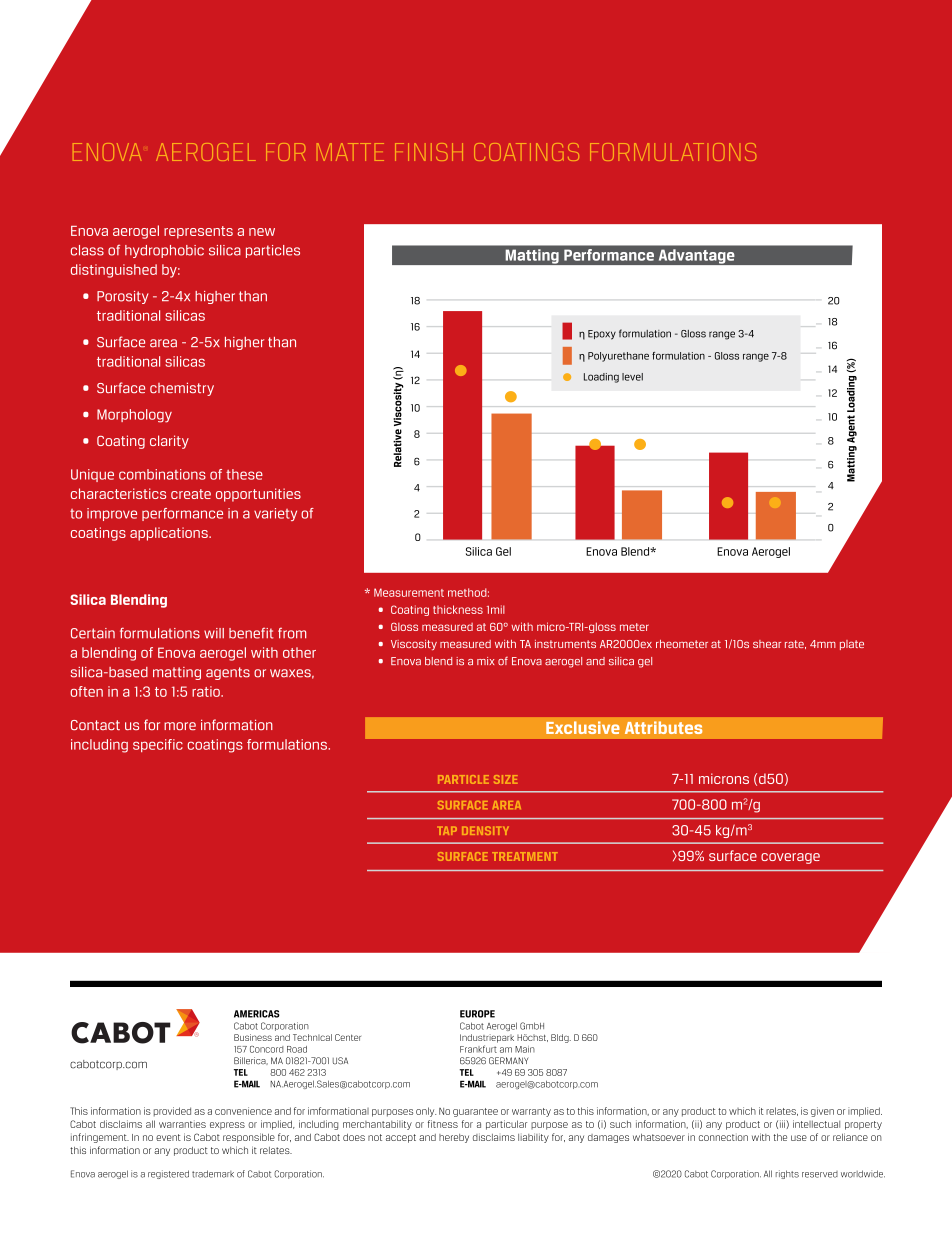 The height and width of the document is (1233, 952). Describe the element at coordinates (632, 377) in the document. I see `level` at that location.
